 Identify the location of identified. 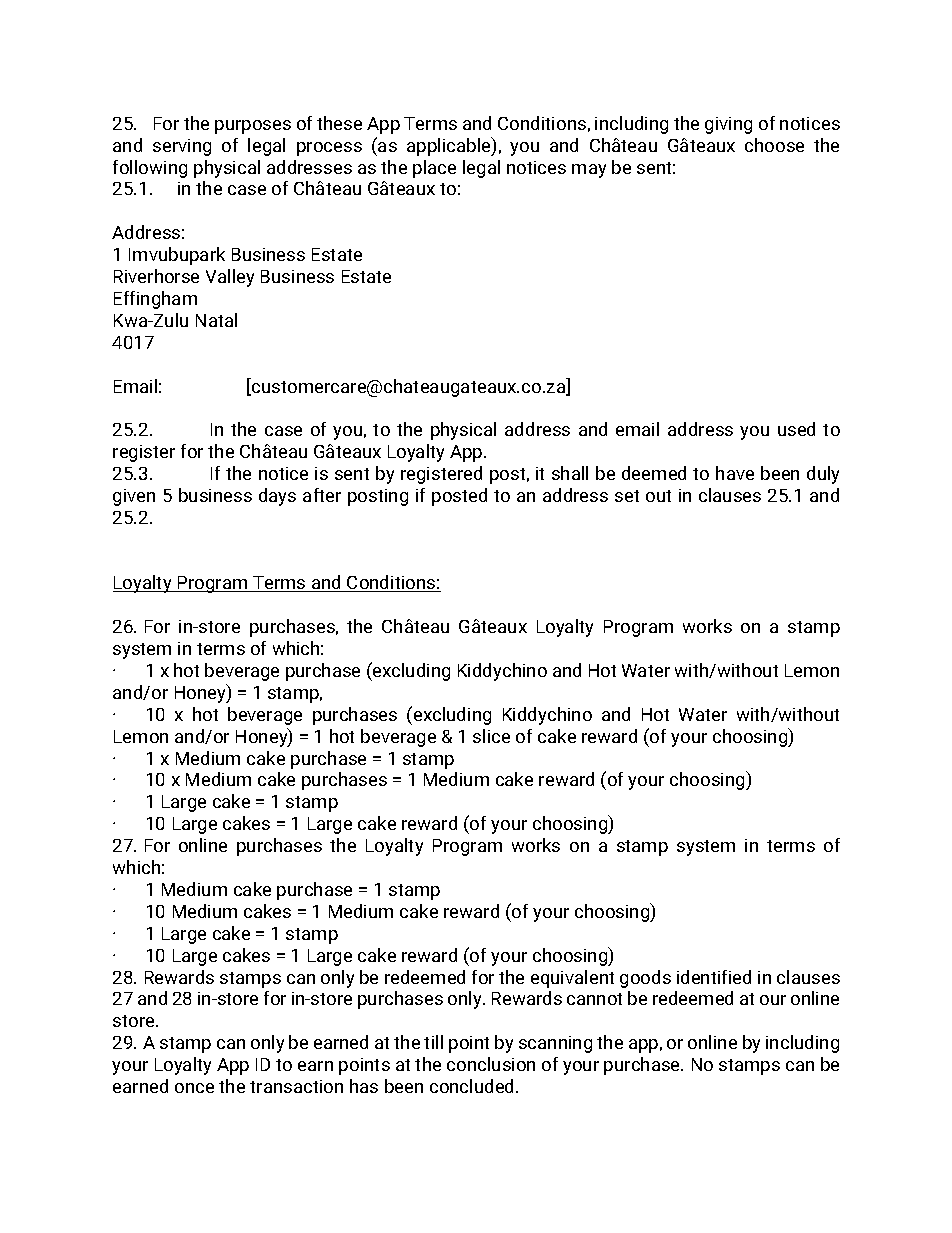
(714, 977).
